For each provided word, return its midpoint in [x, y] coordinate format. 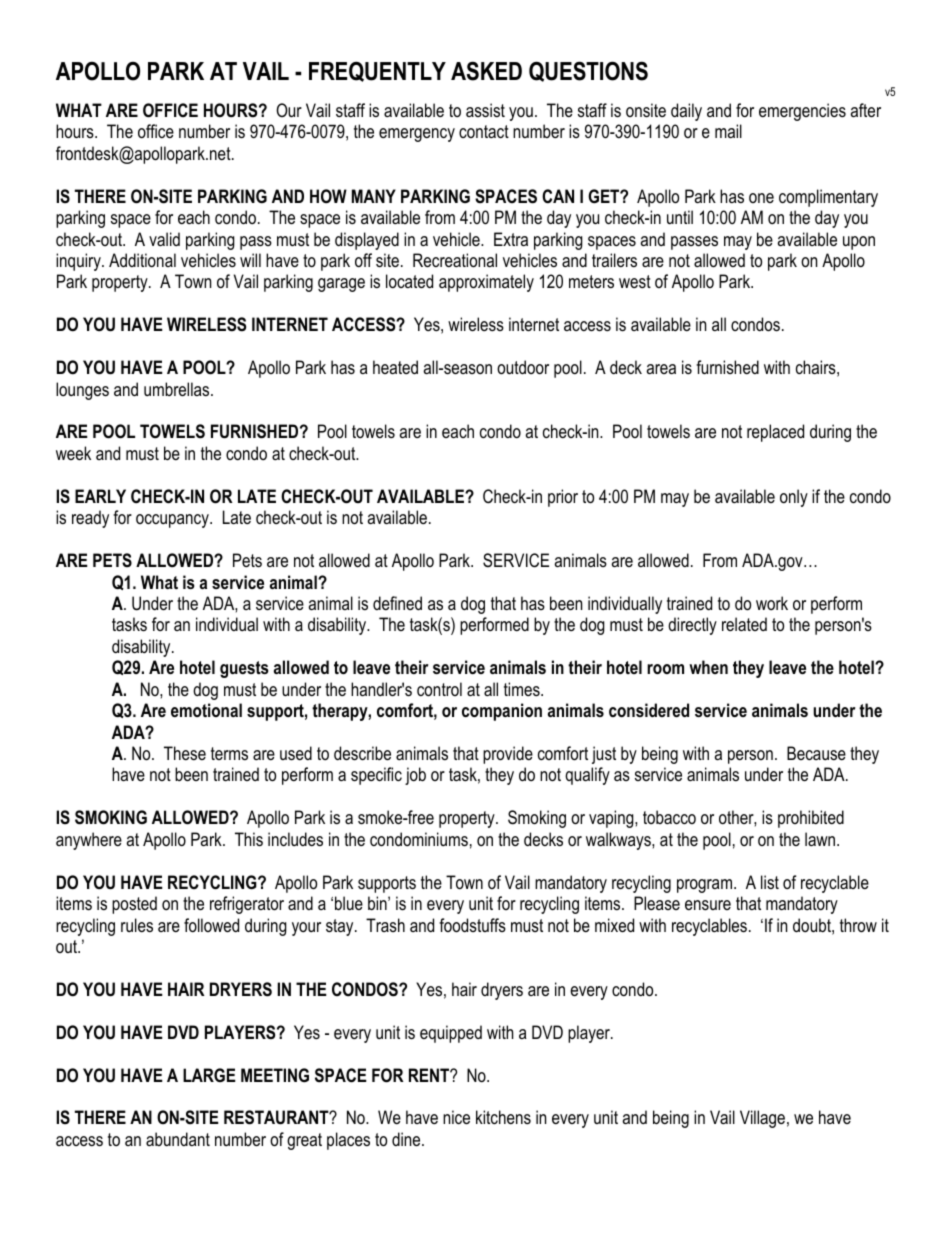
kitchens [503, 1117]
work [772, 603]
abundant [178, 1139]
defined [397, 603]
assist [485, 110]
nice [456, 1117]
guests [244, 669]
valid [164, 239]
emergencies [802, 112]
